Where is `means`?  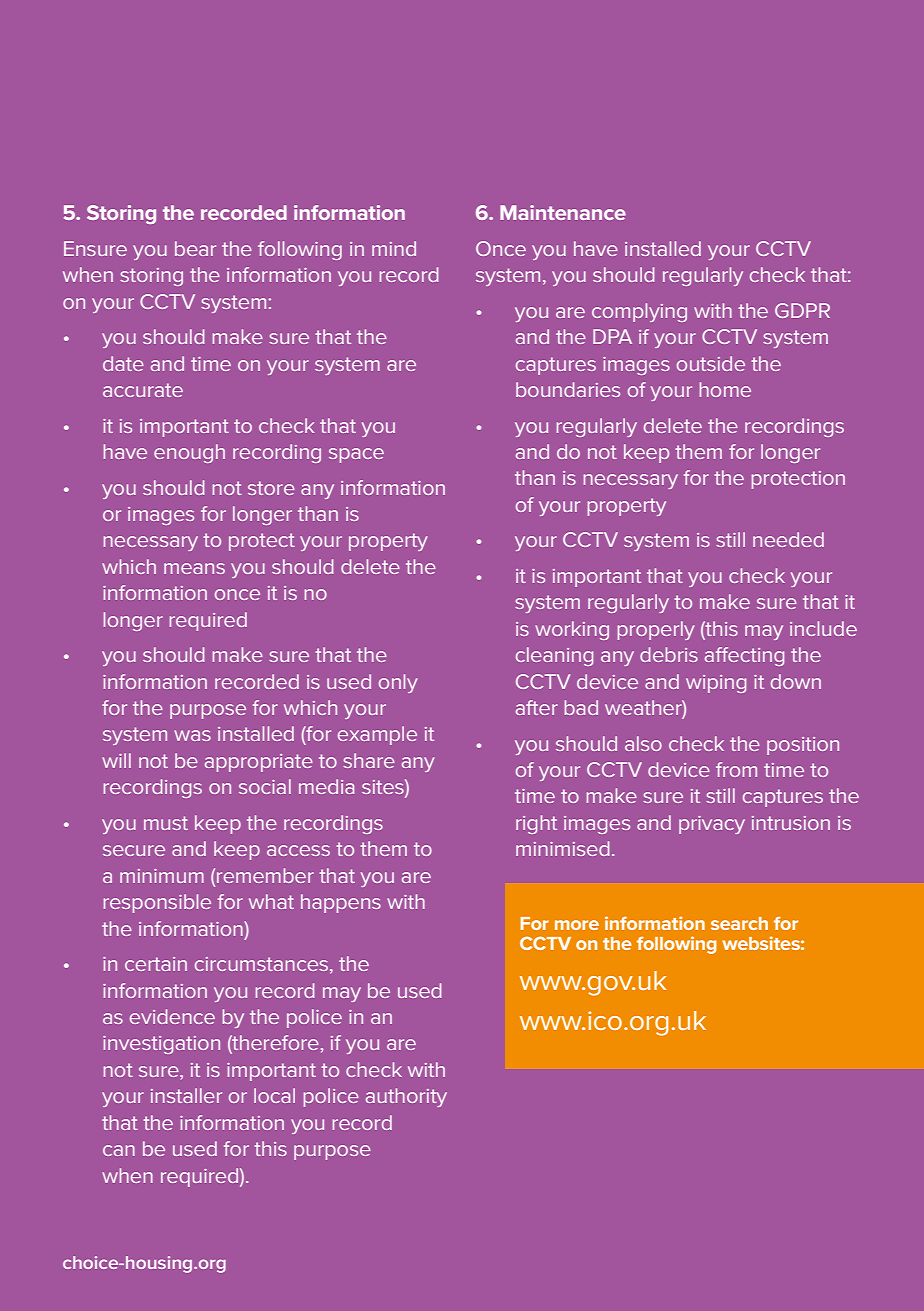
means is located at coordinates (194, 568).
